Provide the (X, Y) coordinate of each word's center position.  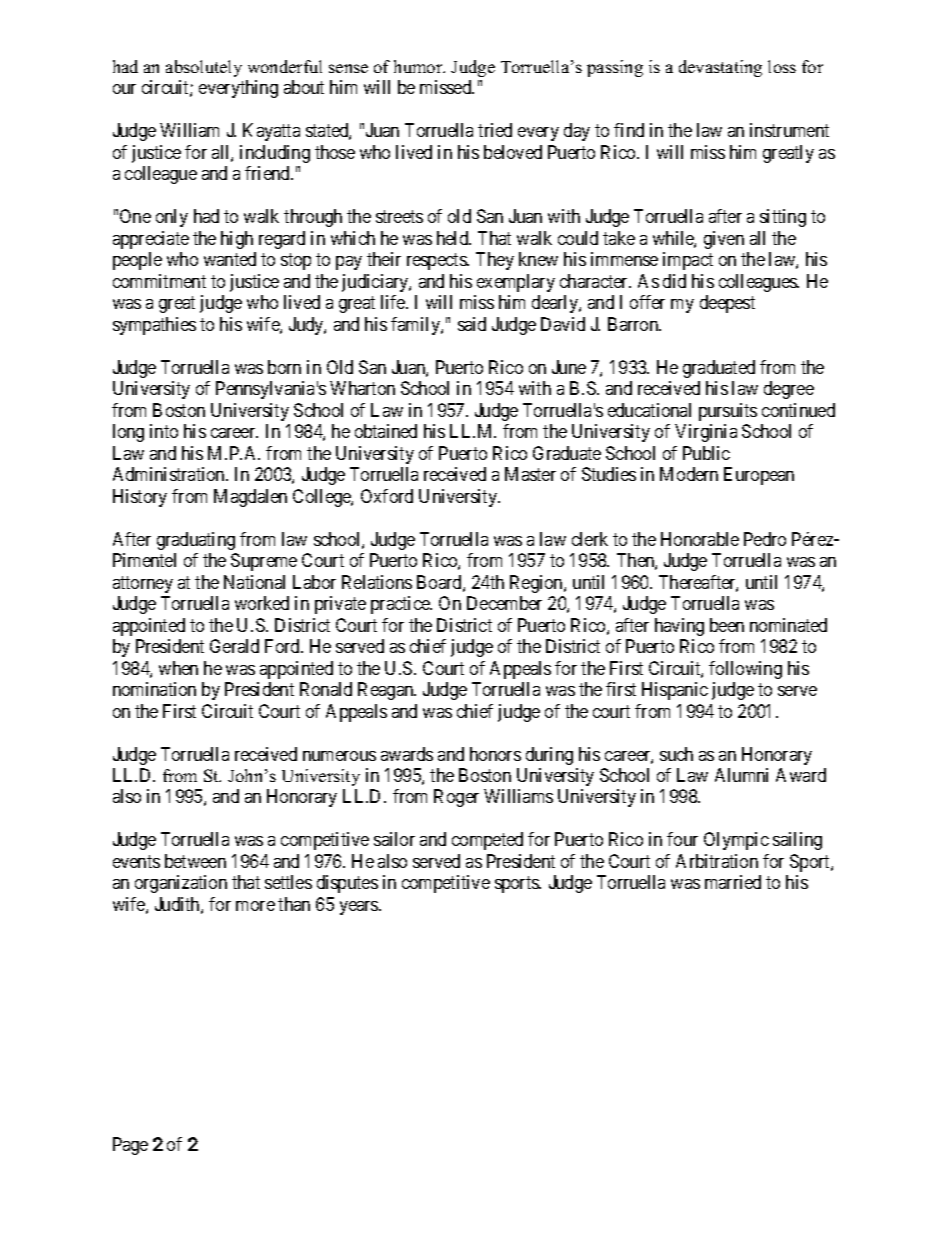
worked (262, 603)
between (195, 861)
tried (495, 130)
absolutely (204, 68)
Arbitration (717, 861)
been (727, 625)
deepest (727, 304)
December (504, 603)
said (472, 324)
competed (487, 841)
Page (130, 1146)
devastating (720, 68)
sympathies (154, 326)
